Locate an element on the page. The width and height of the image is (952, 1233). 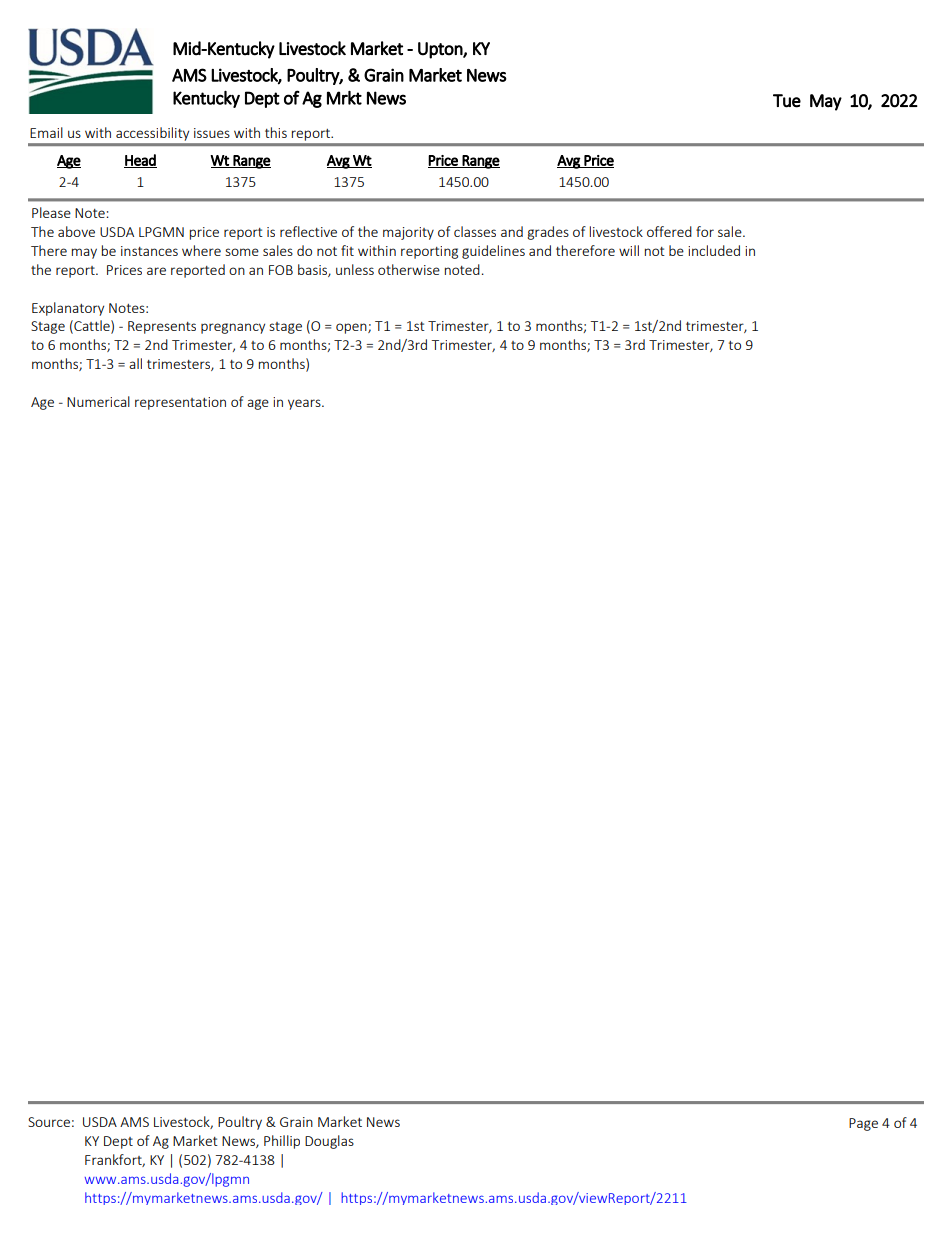
open is located at coordinates (352, 328).
